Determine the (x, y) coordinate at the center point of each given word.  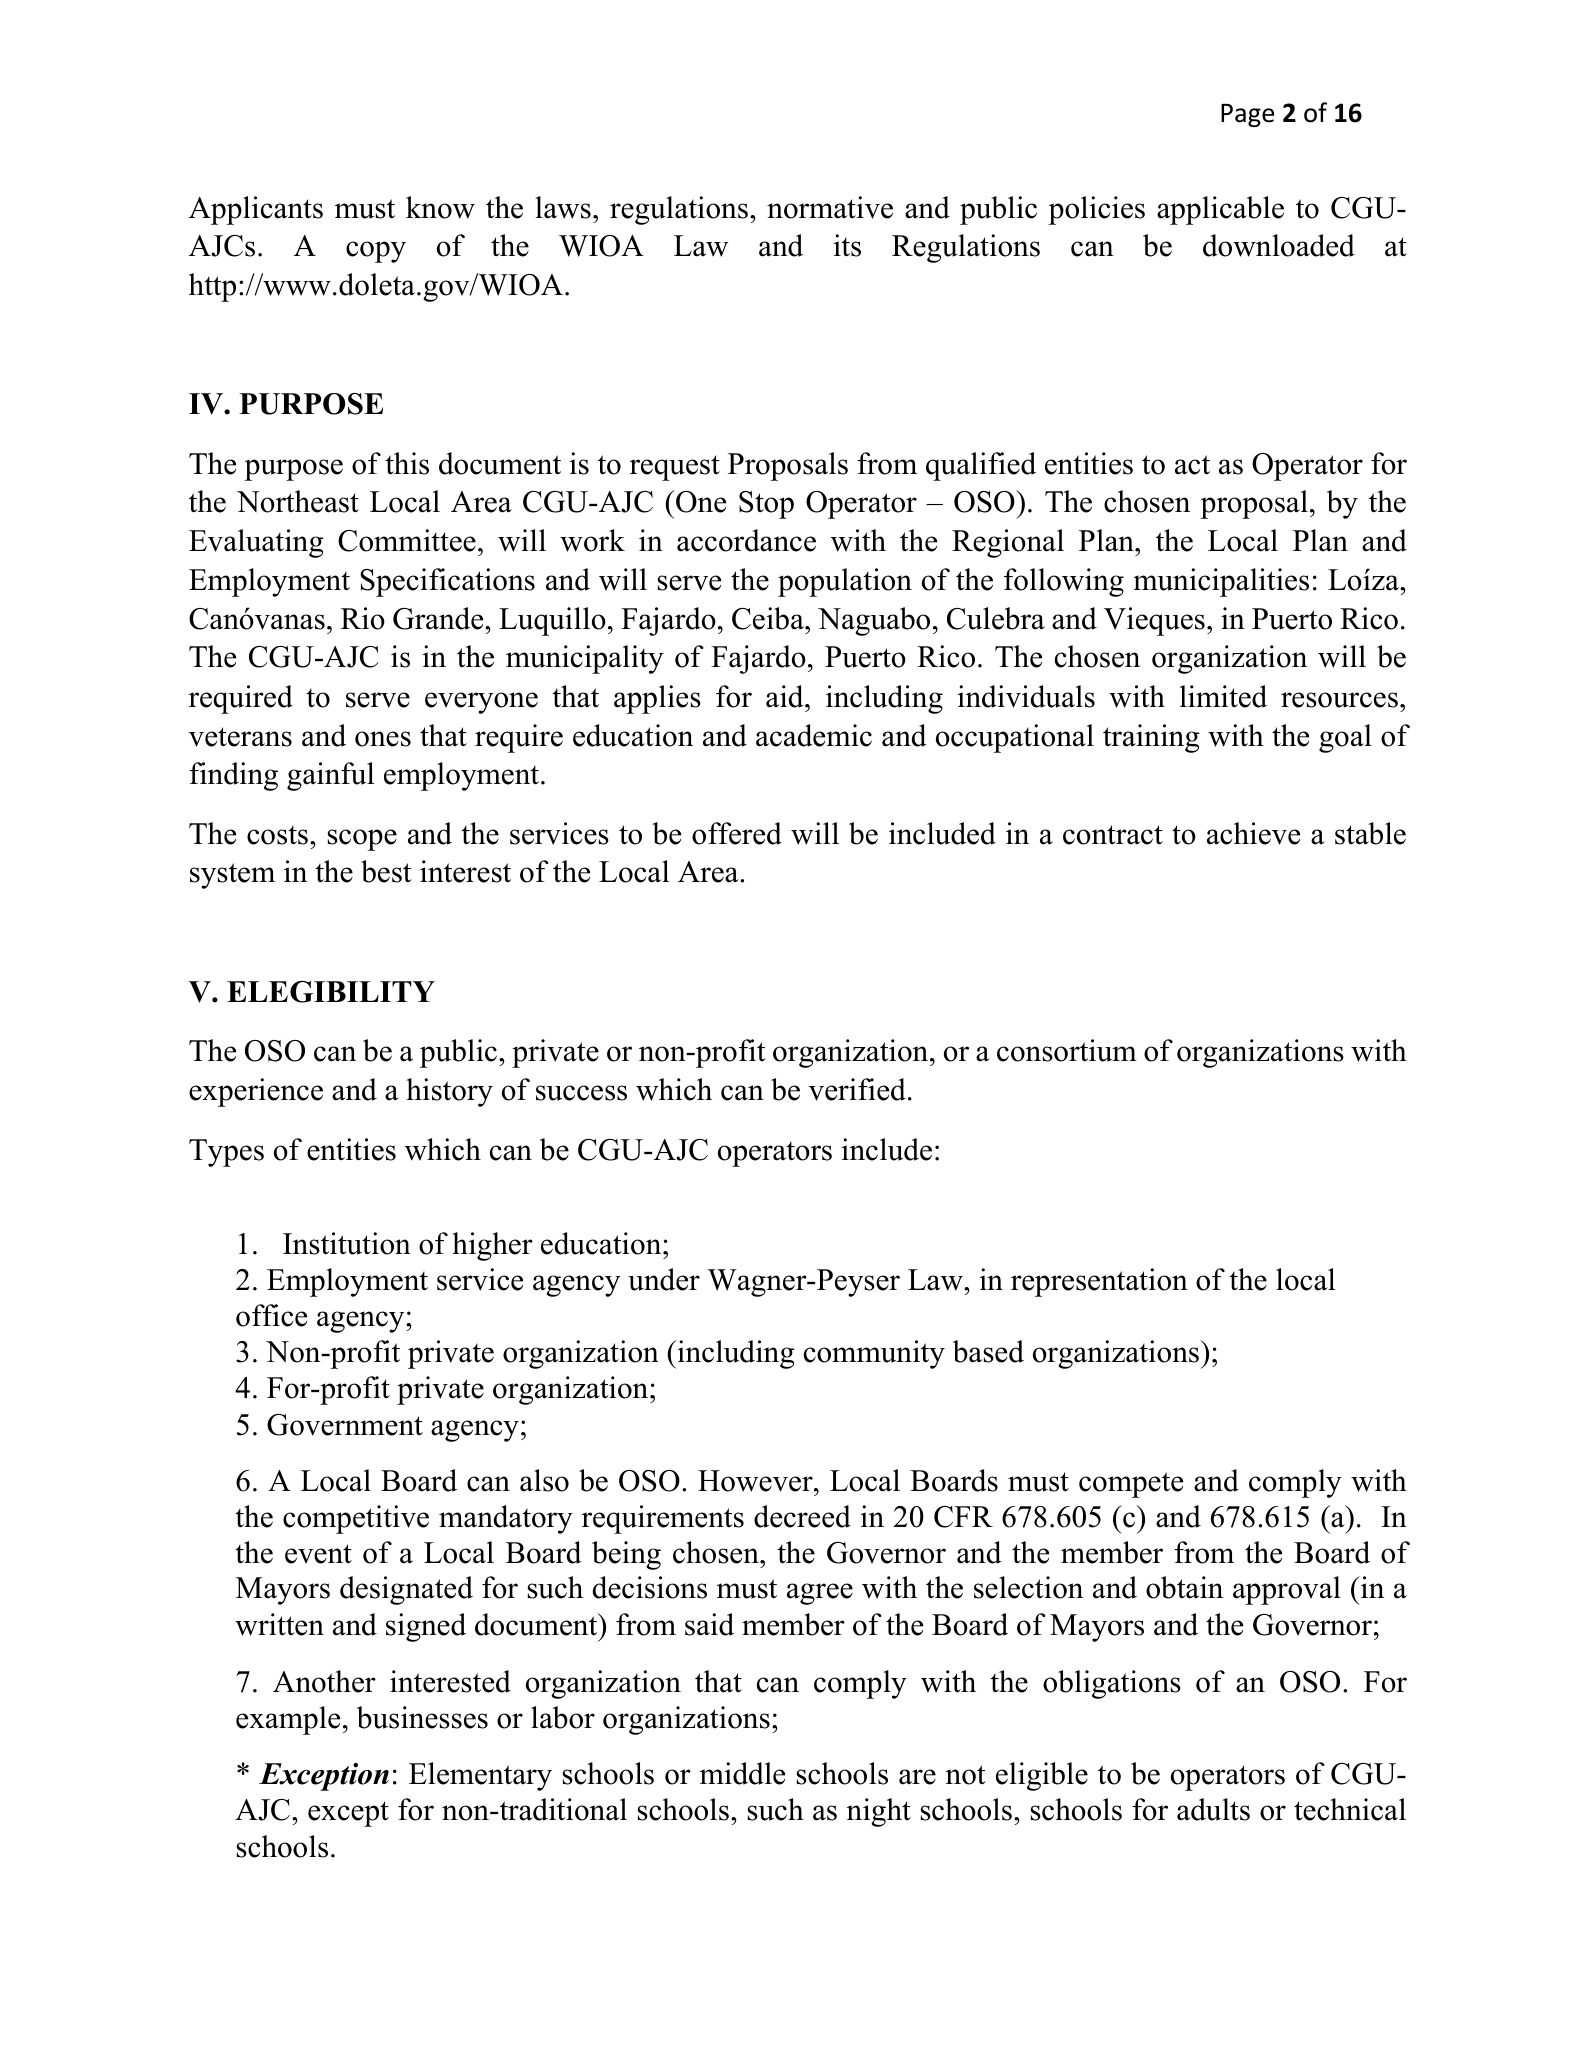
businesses (422, 1717)
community (874, 1354)
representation (1099, 1282)
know (440, 207)
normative (830, 207)
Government (345, 1425)
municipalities (1221, 582)
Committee (407, 540)
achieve (1253, 833)
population (845, 582)
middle (742, 1773)
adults (1213, 1809)
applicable (1220, 210)
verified (857, 1089)
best (386, 871)
